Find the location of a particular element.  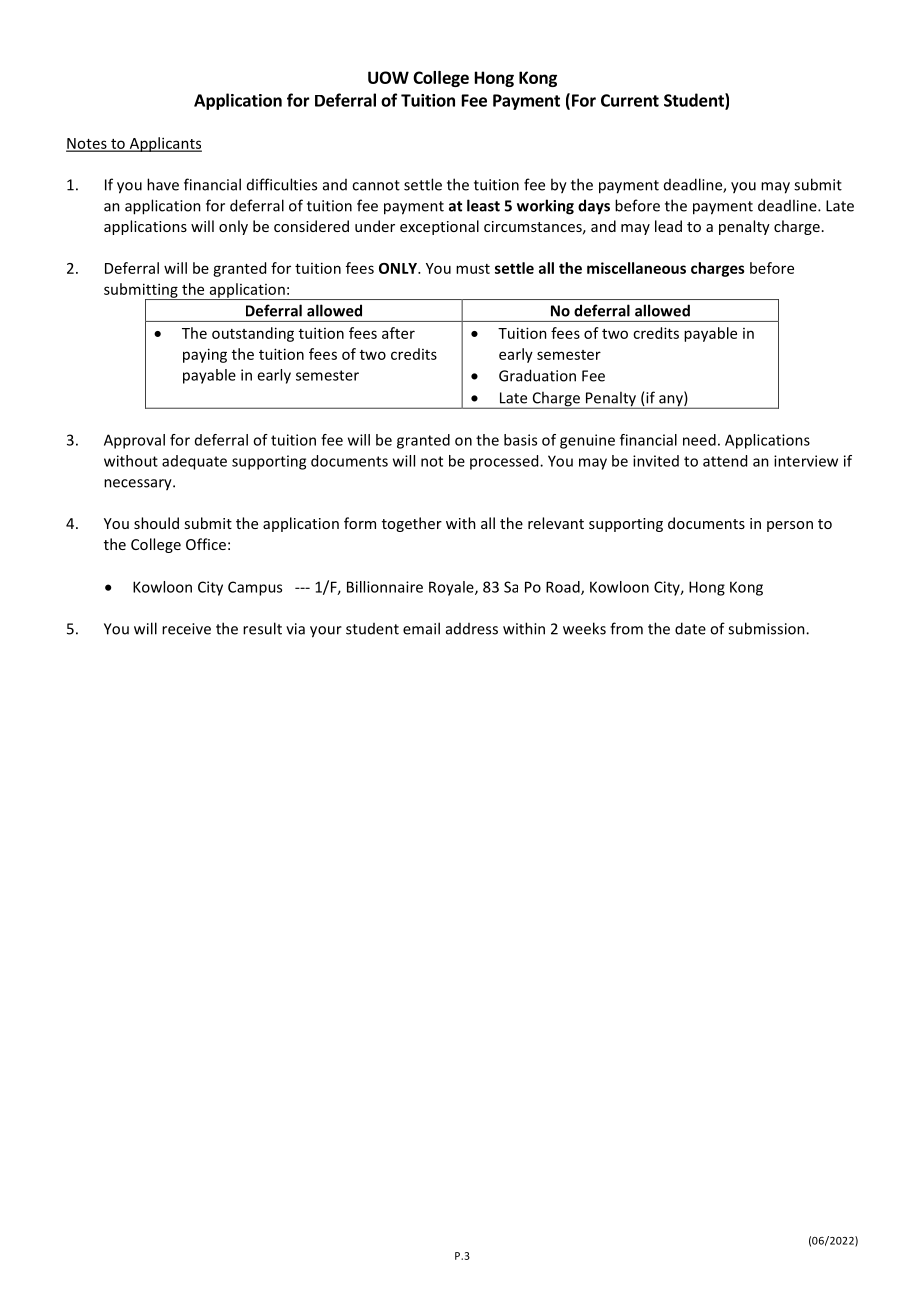

Approval is located at coordinates (134, 441).
